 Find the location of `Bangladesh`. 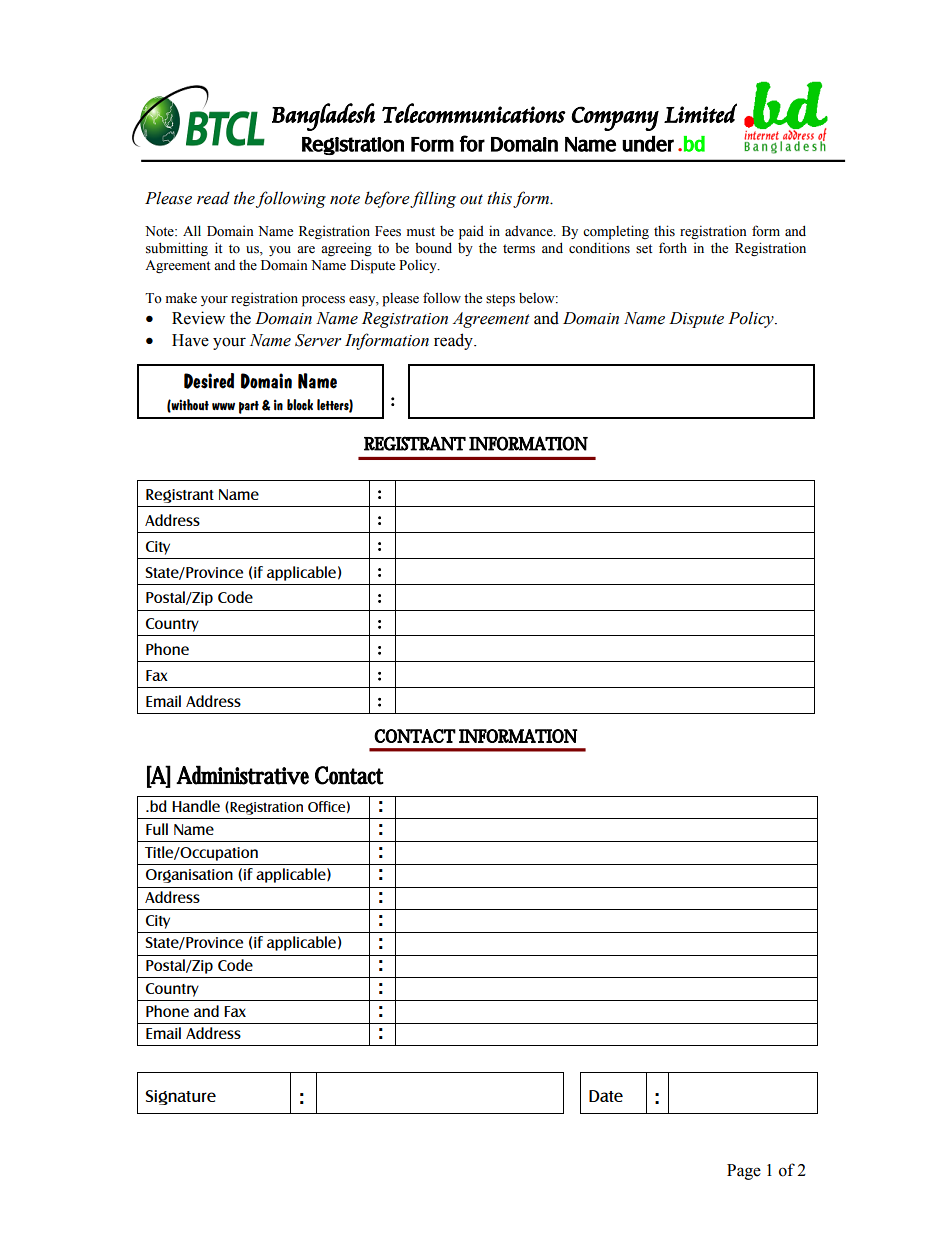

Bangladesh is located at coordinates (323, 117).
